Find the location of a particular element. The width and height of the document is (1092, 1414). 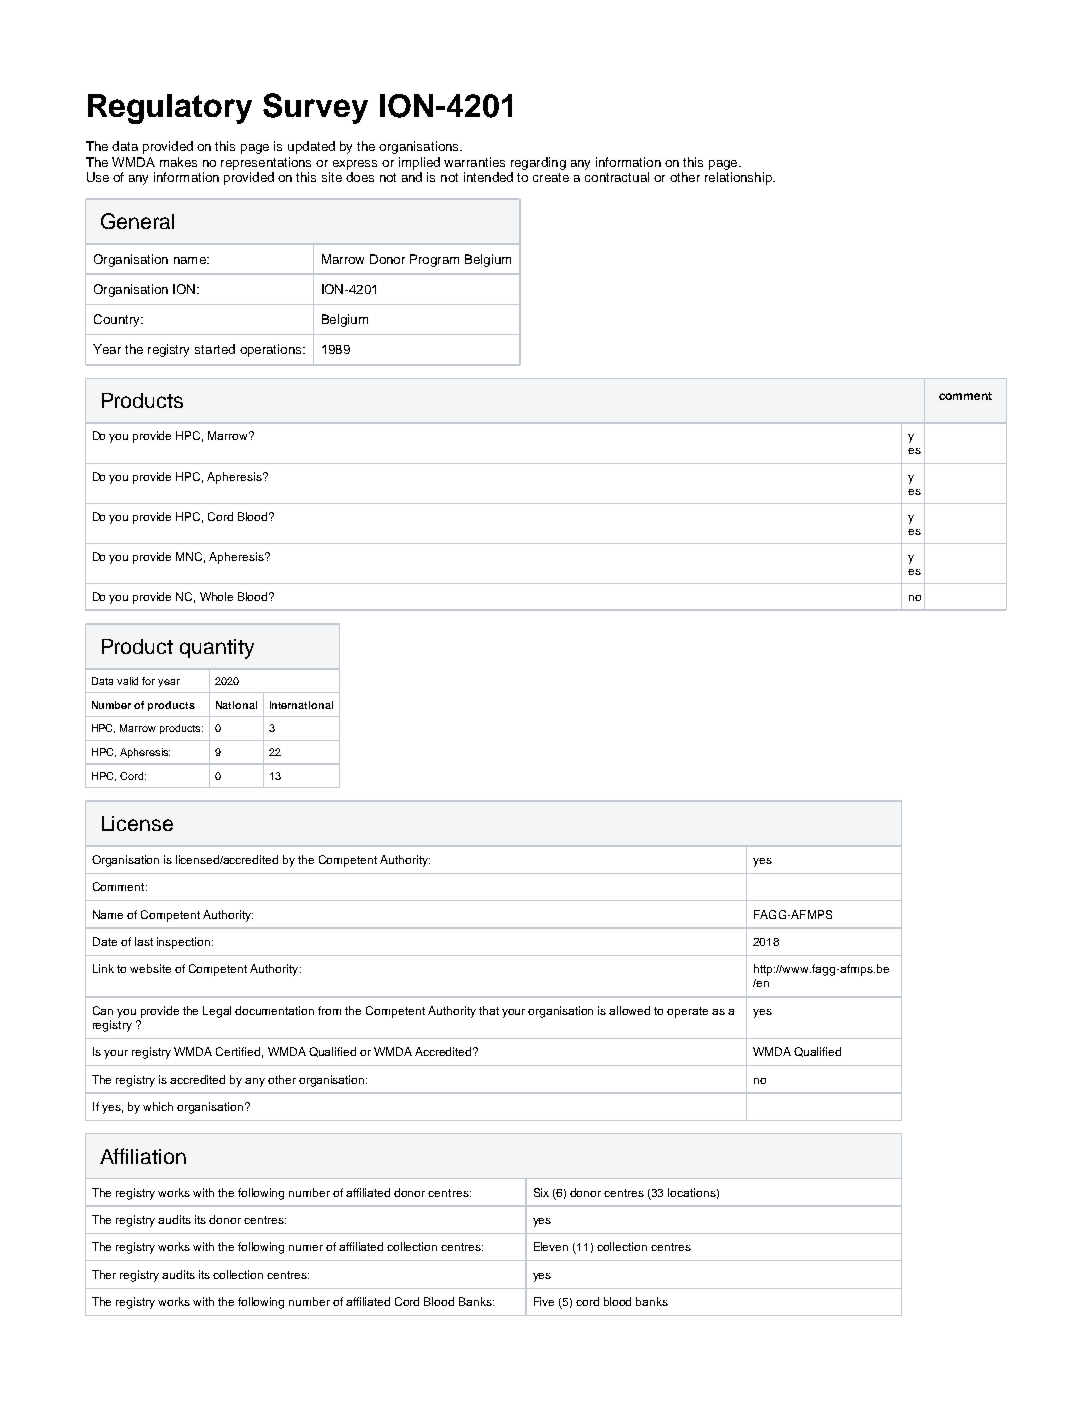

contractual is located at coordinates (617, 177).
